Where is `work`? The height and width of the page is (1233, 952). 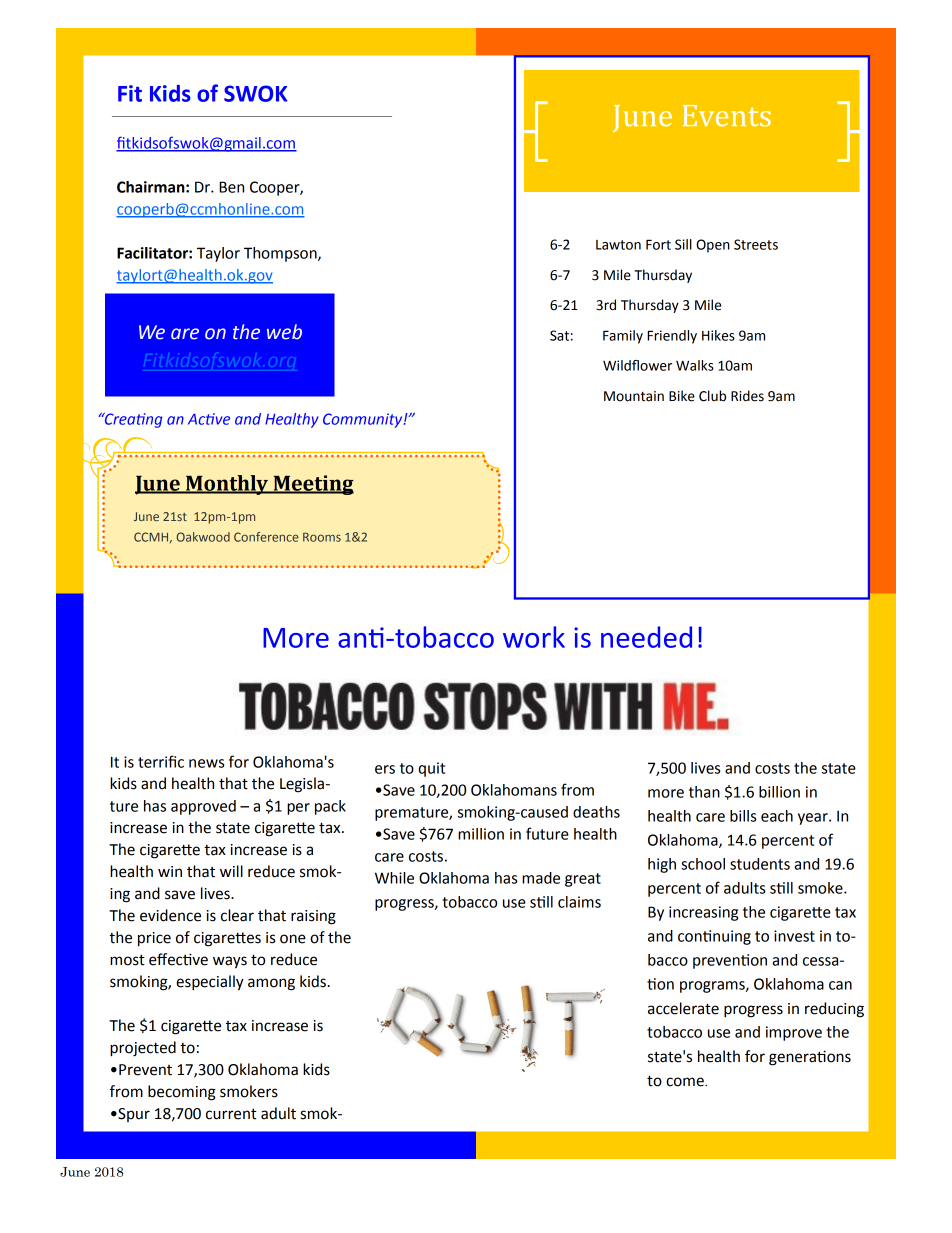 work is located at coordinates (534, 637).
